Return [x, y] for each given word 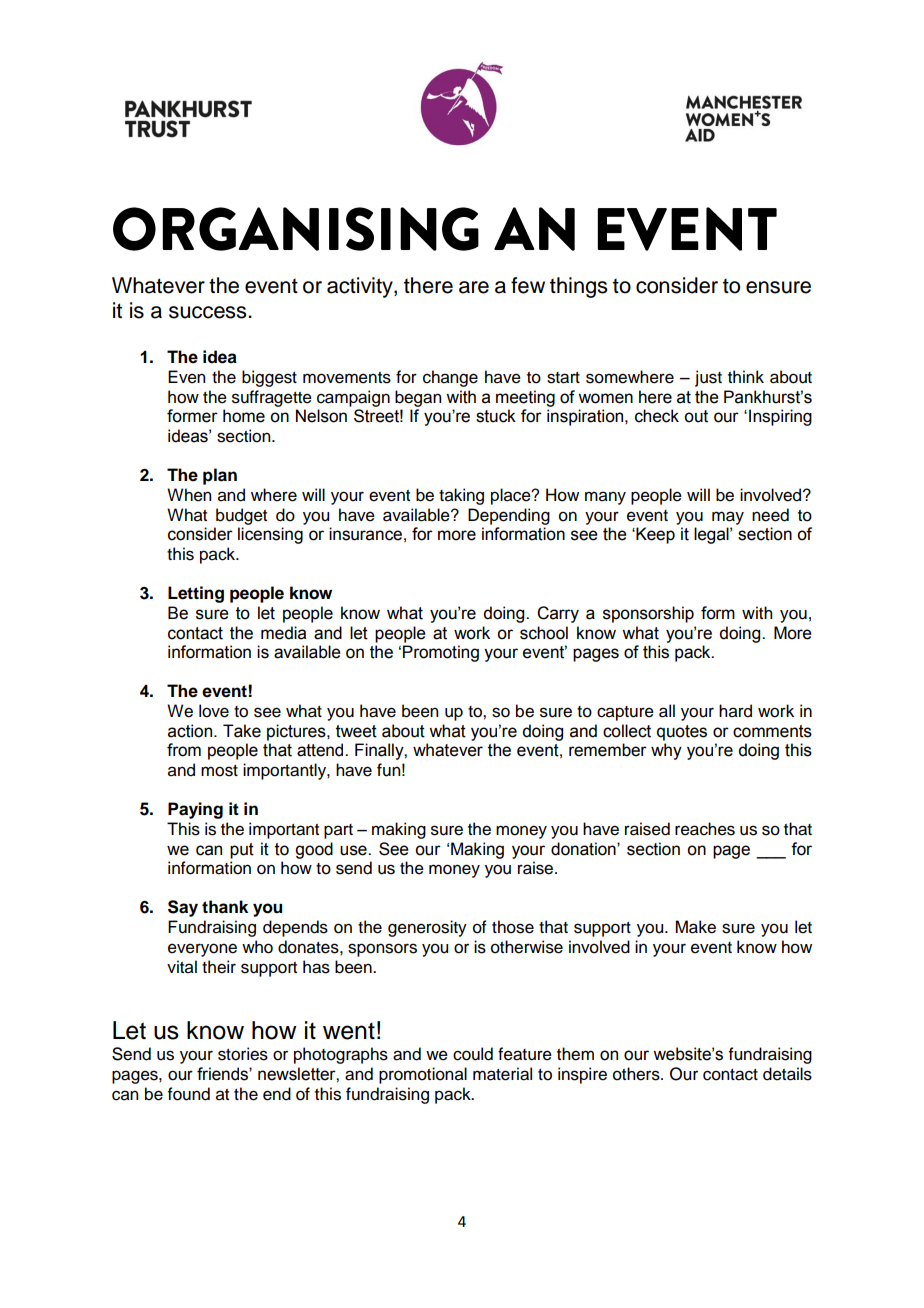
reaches [705, 829]
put [242, 851]
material [502, 1074]
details [787, 1074]
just [708, 378]
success [209, 312]
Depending [509, 516]
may [728, 518]
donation [584, 849]
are [474, 287]
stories [243, 1054]
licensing [270, 535]
